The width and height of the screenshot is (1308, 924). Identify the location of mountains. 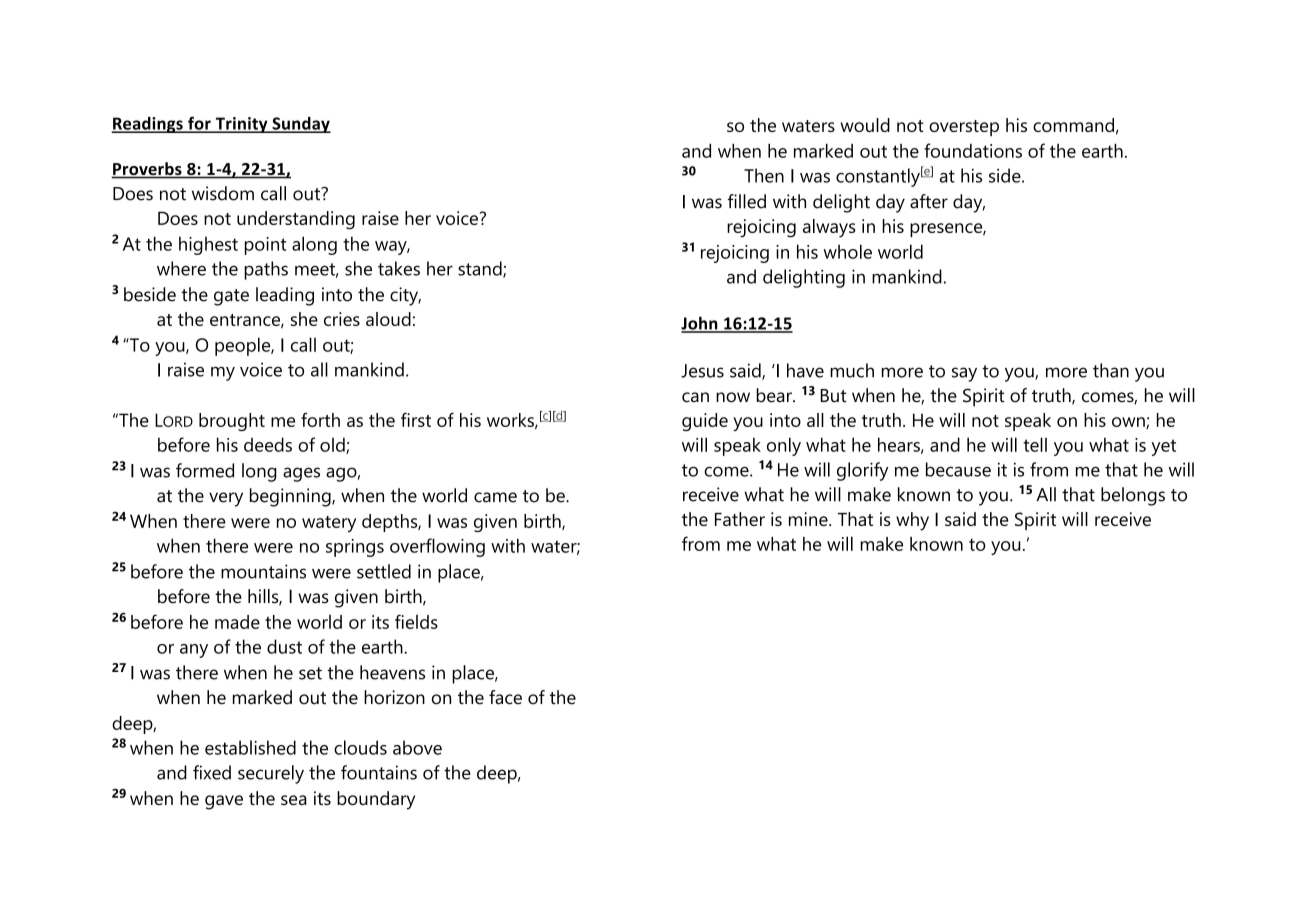
(263, 571).
